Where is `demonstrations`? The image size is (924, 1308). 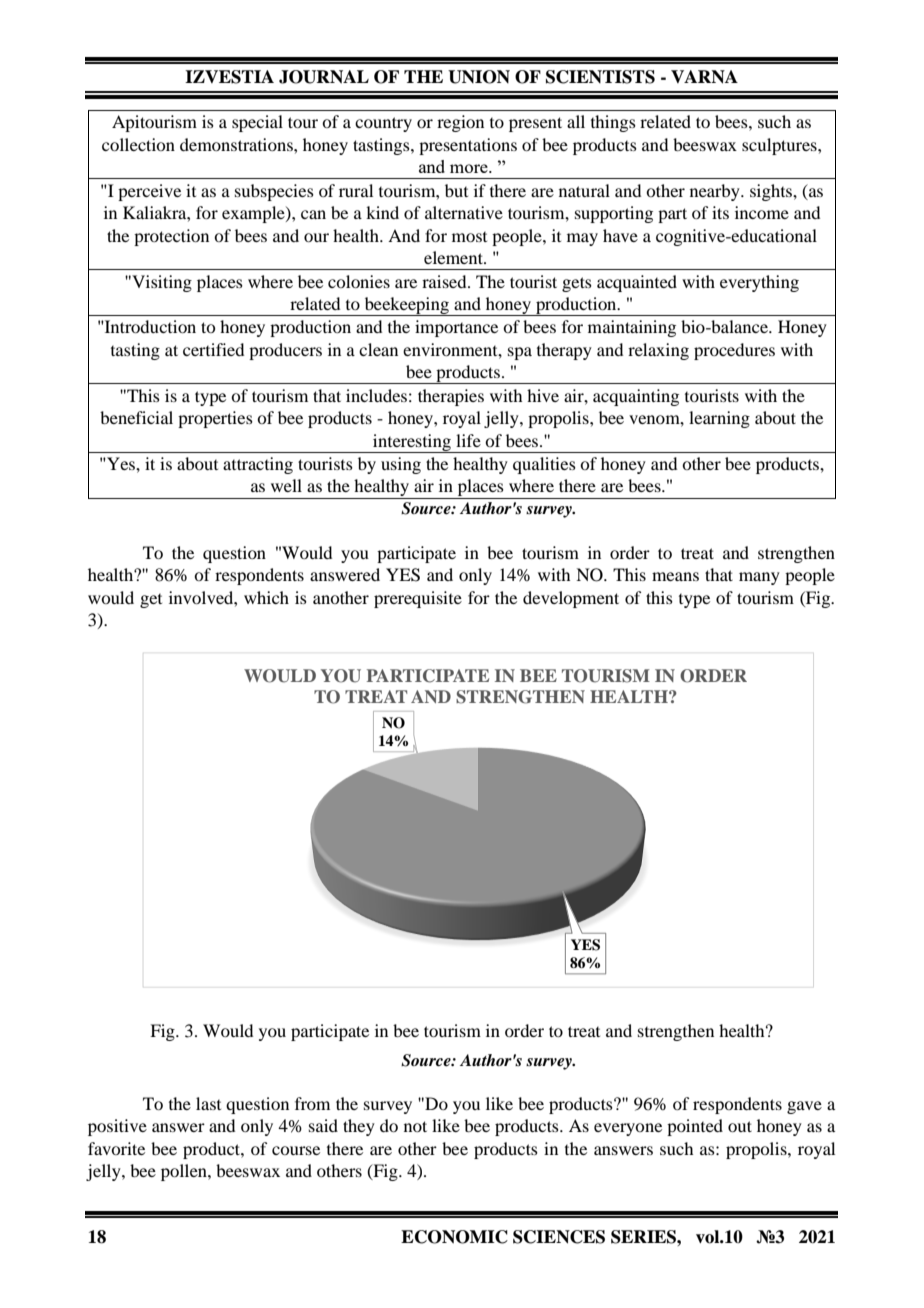
demonstrations is located at coordinates (237, 144).
